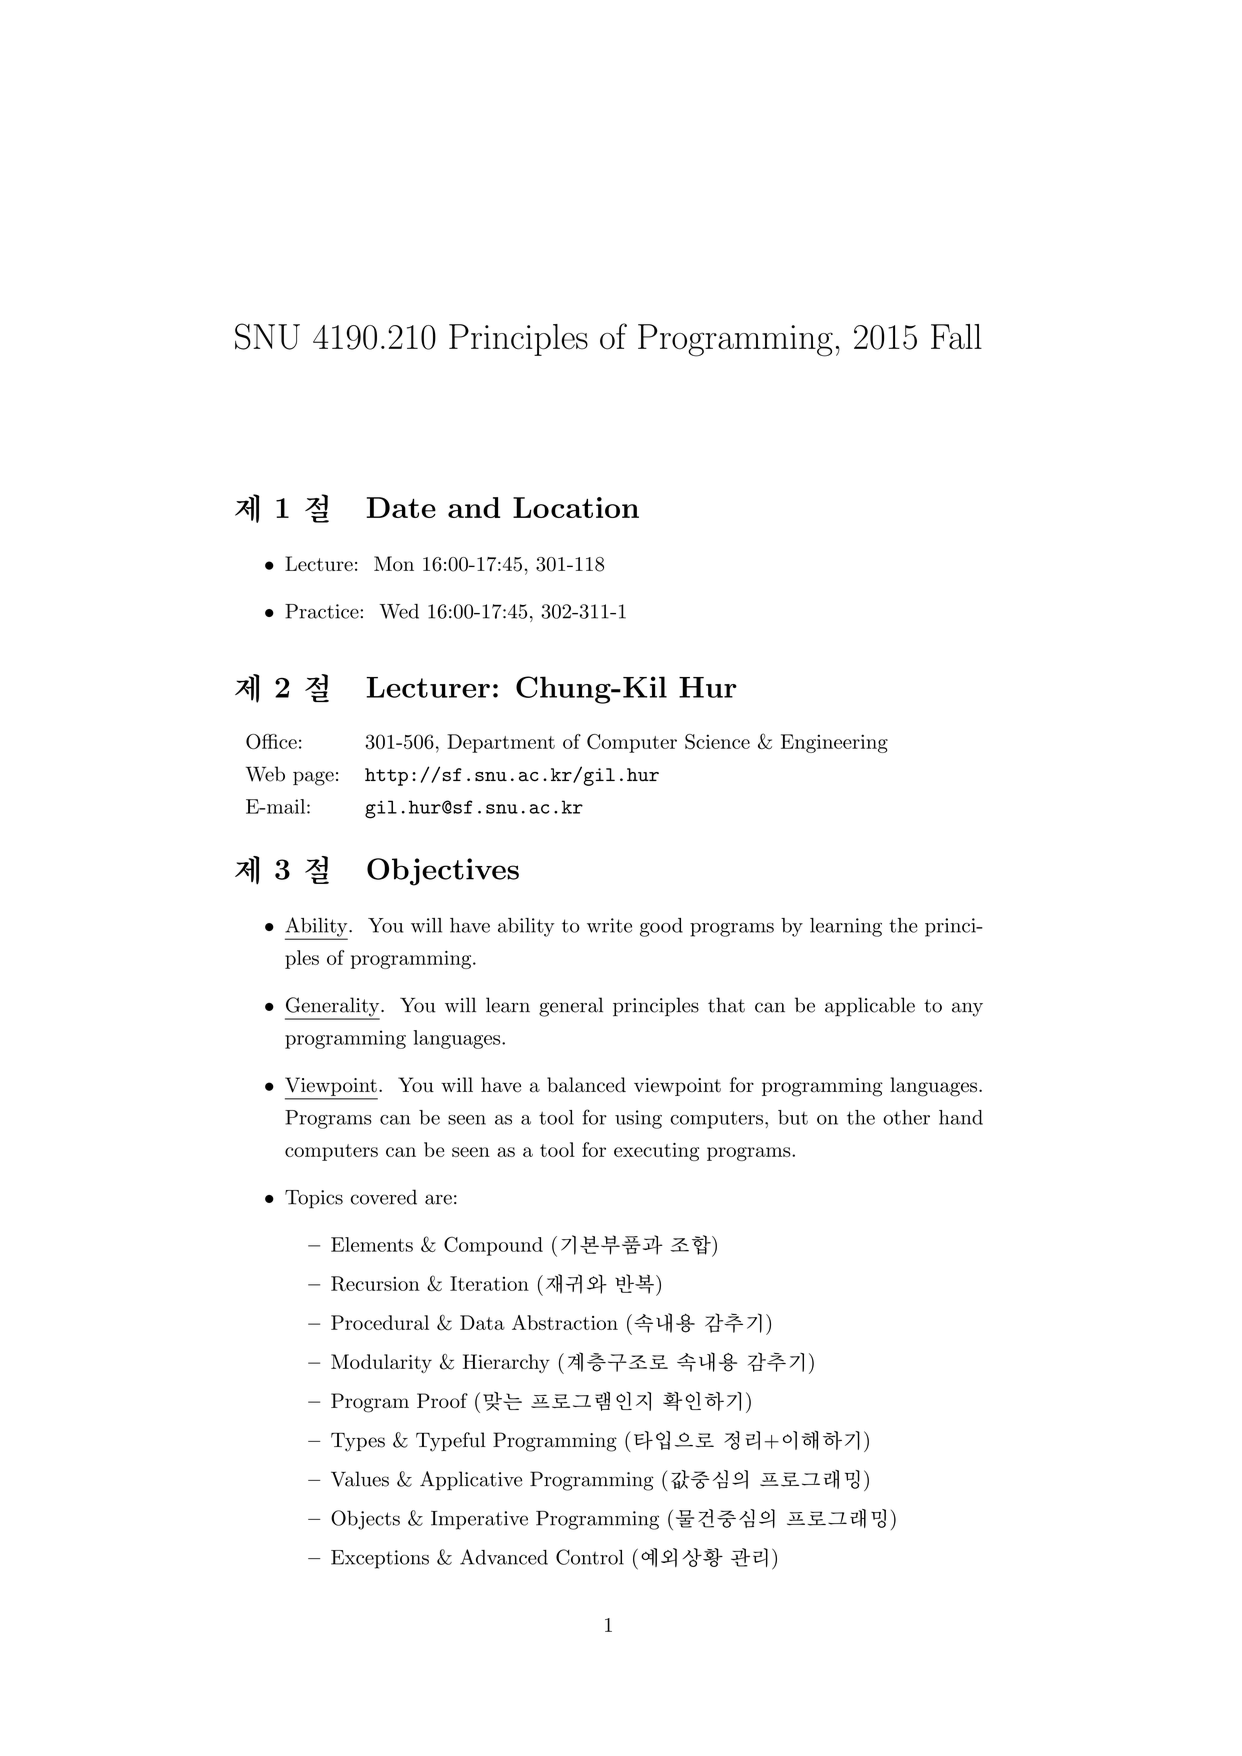 The height and width of the screenshot is (1756, 1242). What do you see at coordinates (401, 507) in the screenshot?
I see `Date` at bounding box center [401, 507].
